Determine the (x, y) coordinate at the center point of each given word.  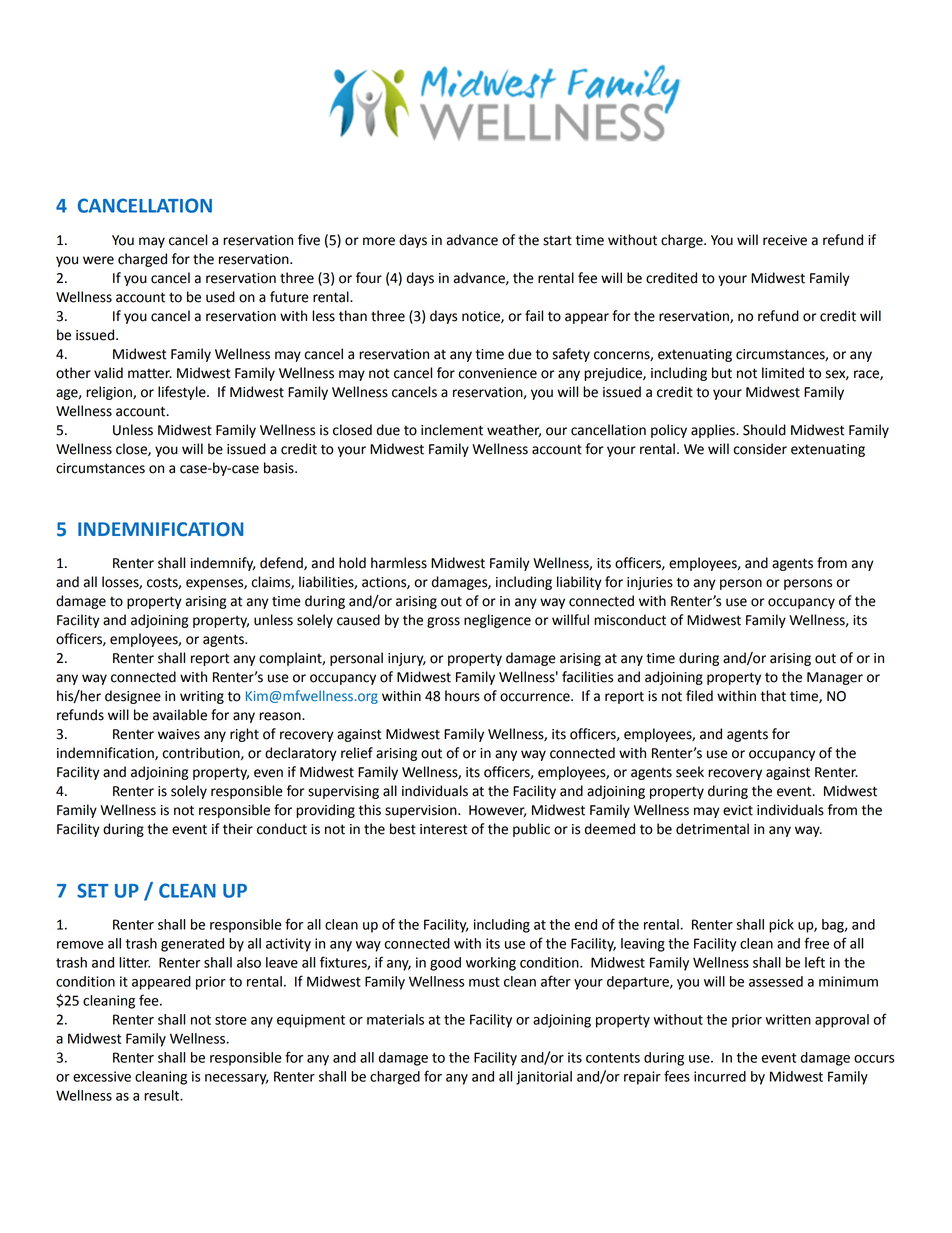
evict (738, 810)
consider (760, 449)
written (788, 1019)
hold (352, 563)
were (98, 260)
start (557, 240)
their (238, 829)
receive (785, 240)
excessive (102, 1076)
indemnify (223, 564)
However (497, 811)
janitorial (544, 1078)
